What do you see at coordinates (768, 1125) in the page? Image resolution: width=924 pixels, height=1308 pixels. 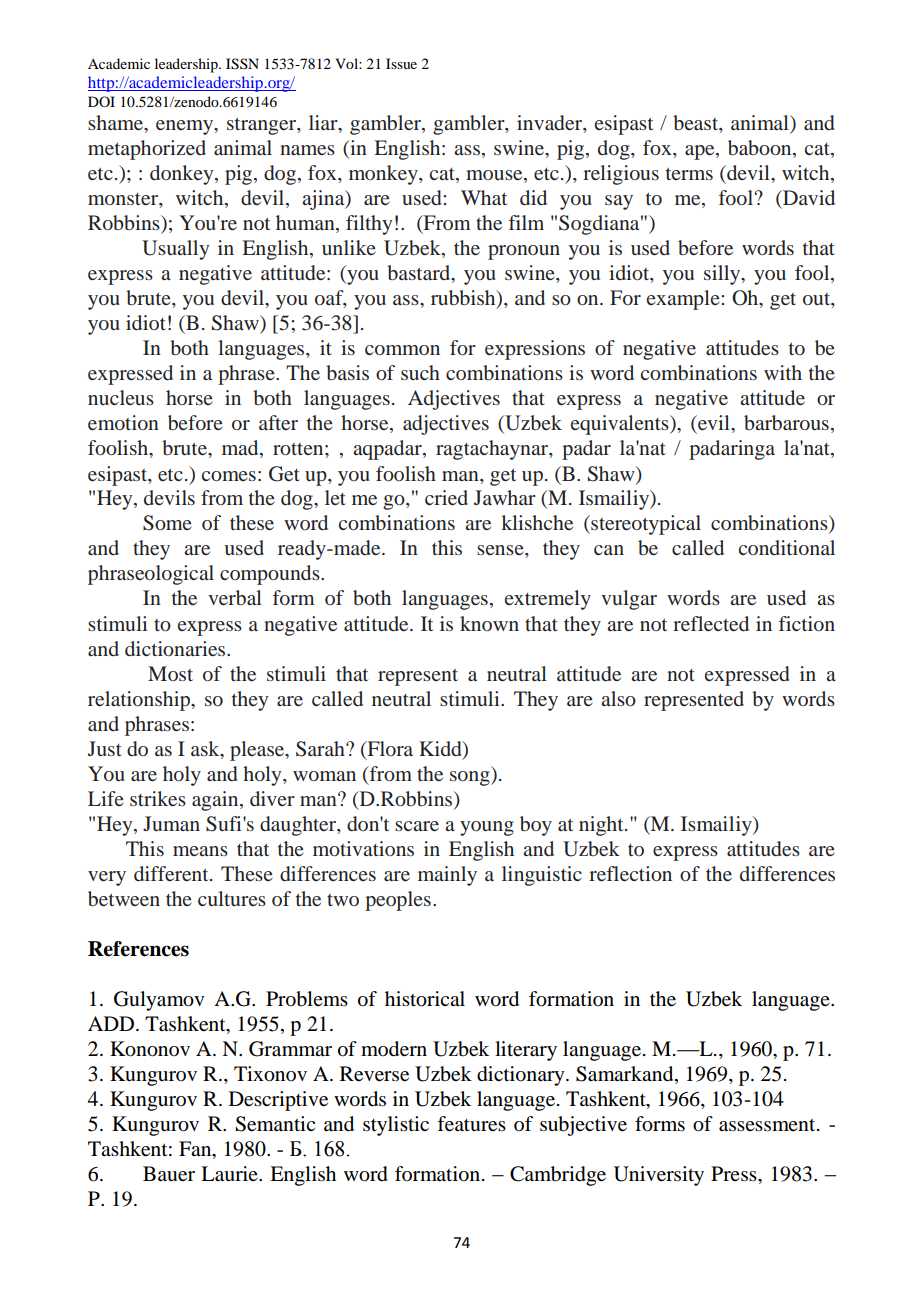 I see `assessment` at bounding box center [768, 1125].
